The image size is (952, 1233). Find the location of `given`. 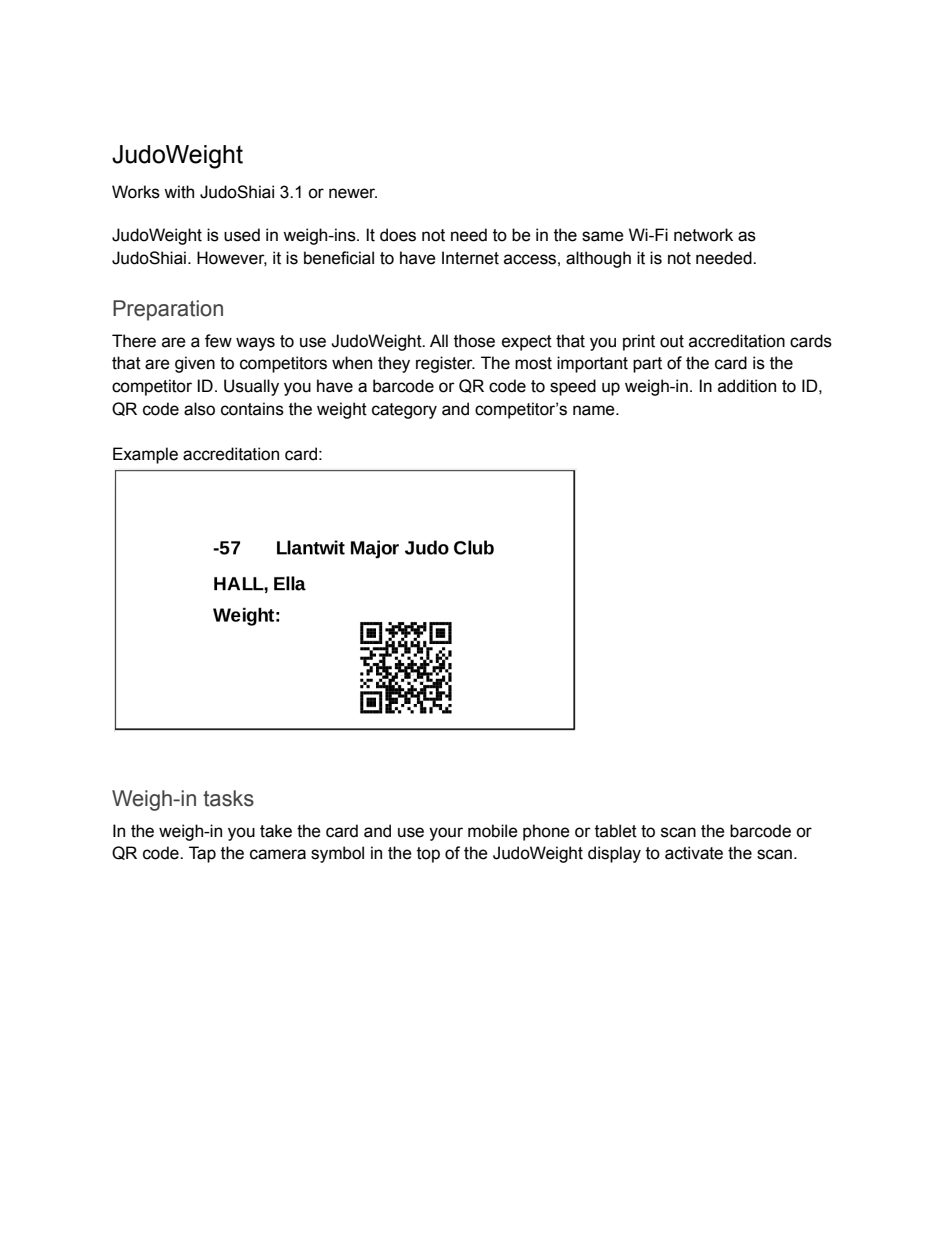

given is located at coordinates (195, 364).
